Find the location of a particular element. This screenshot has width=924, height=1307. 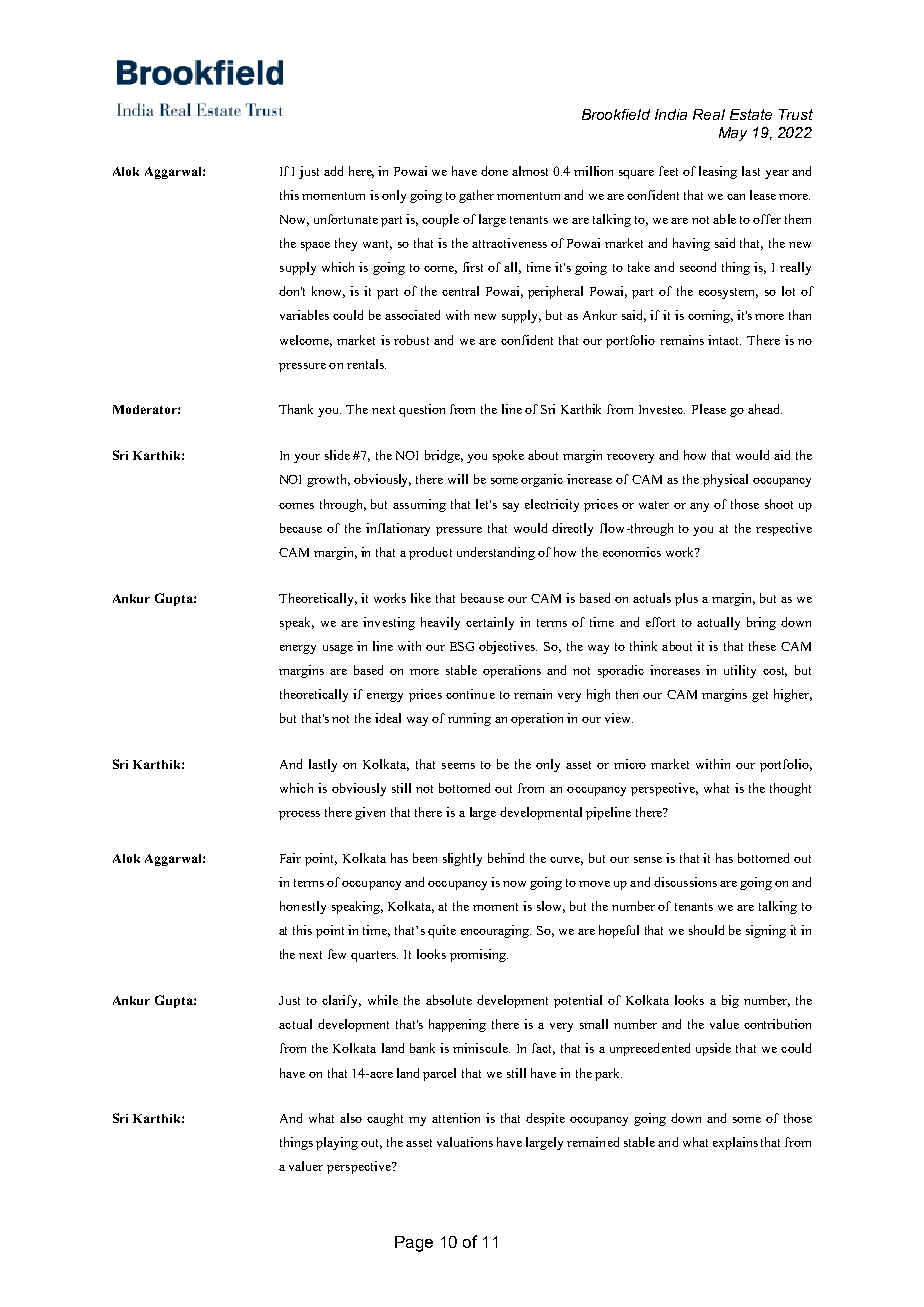

add is located at coordinates (333, 171).
